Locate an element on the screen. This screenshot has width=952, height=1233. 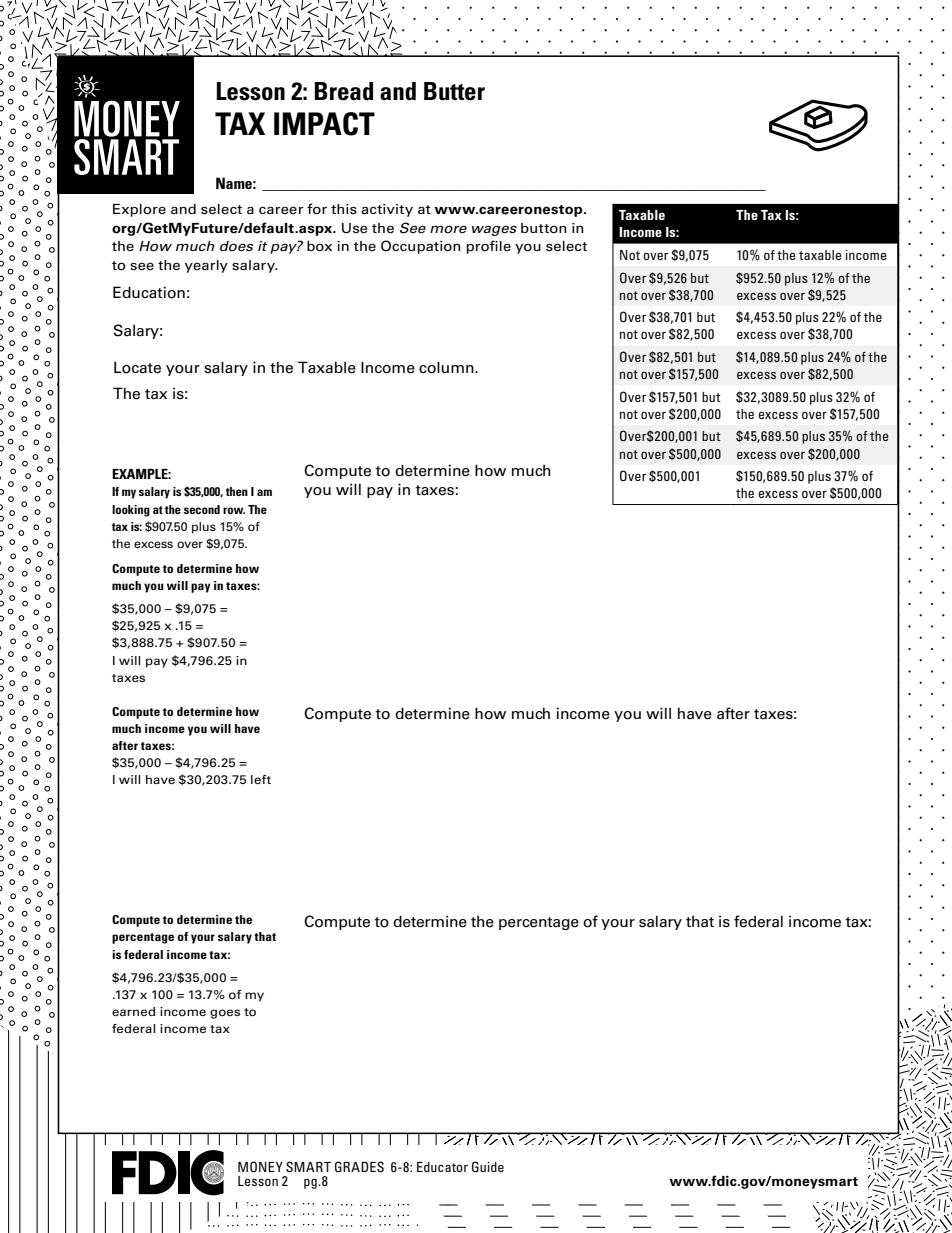
second is located at coordinates (202, 509).
